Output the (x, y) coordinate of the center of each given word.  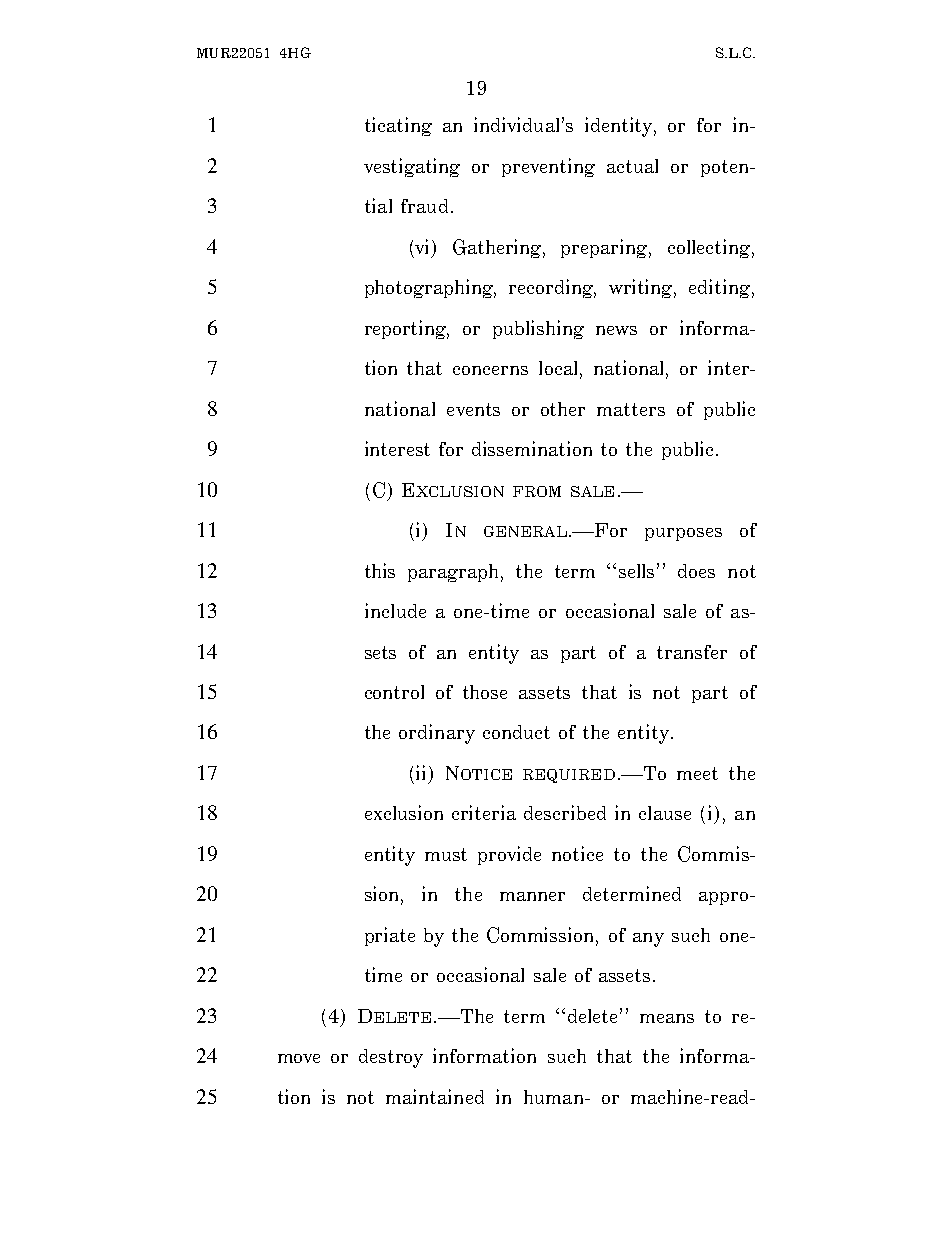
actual (632, 166)
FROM (537, 491)
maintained (435, 1096)
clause (665, 813)
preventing (548, 167)
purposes (683, 534)
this (380, 570)
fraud (424, 206)
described (565, 812)
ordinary (437, 734)
